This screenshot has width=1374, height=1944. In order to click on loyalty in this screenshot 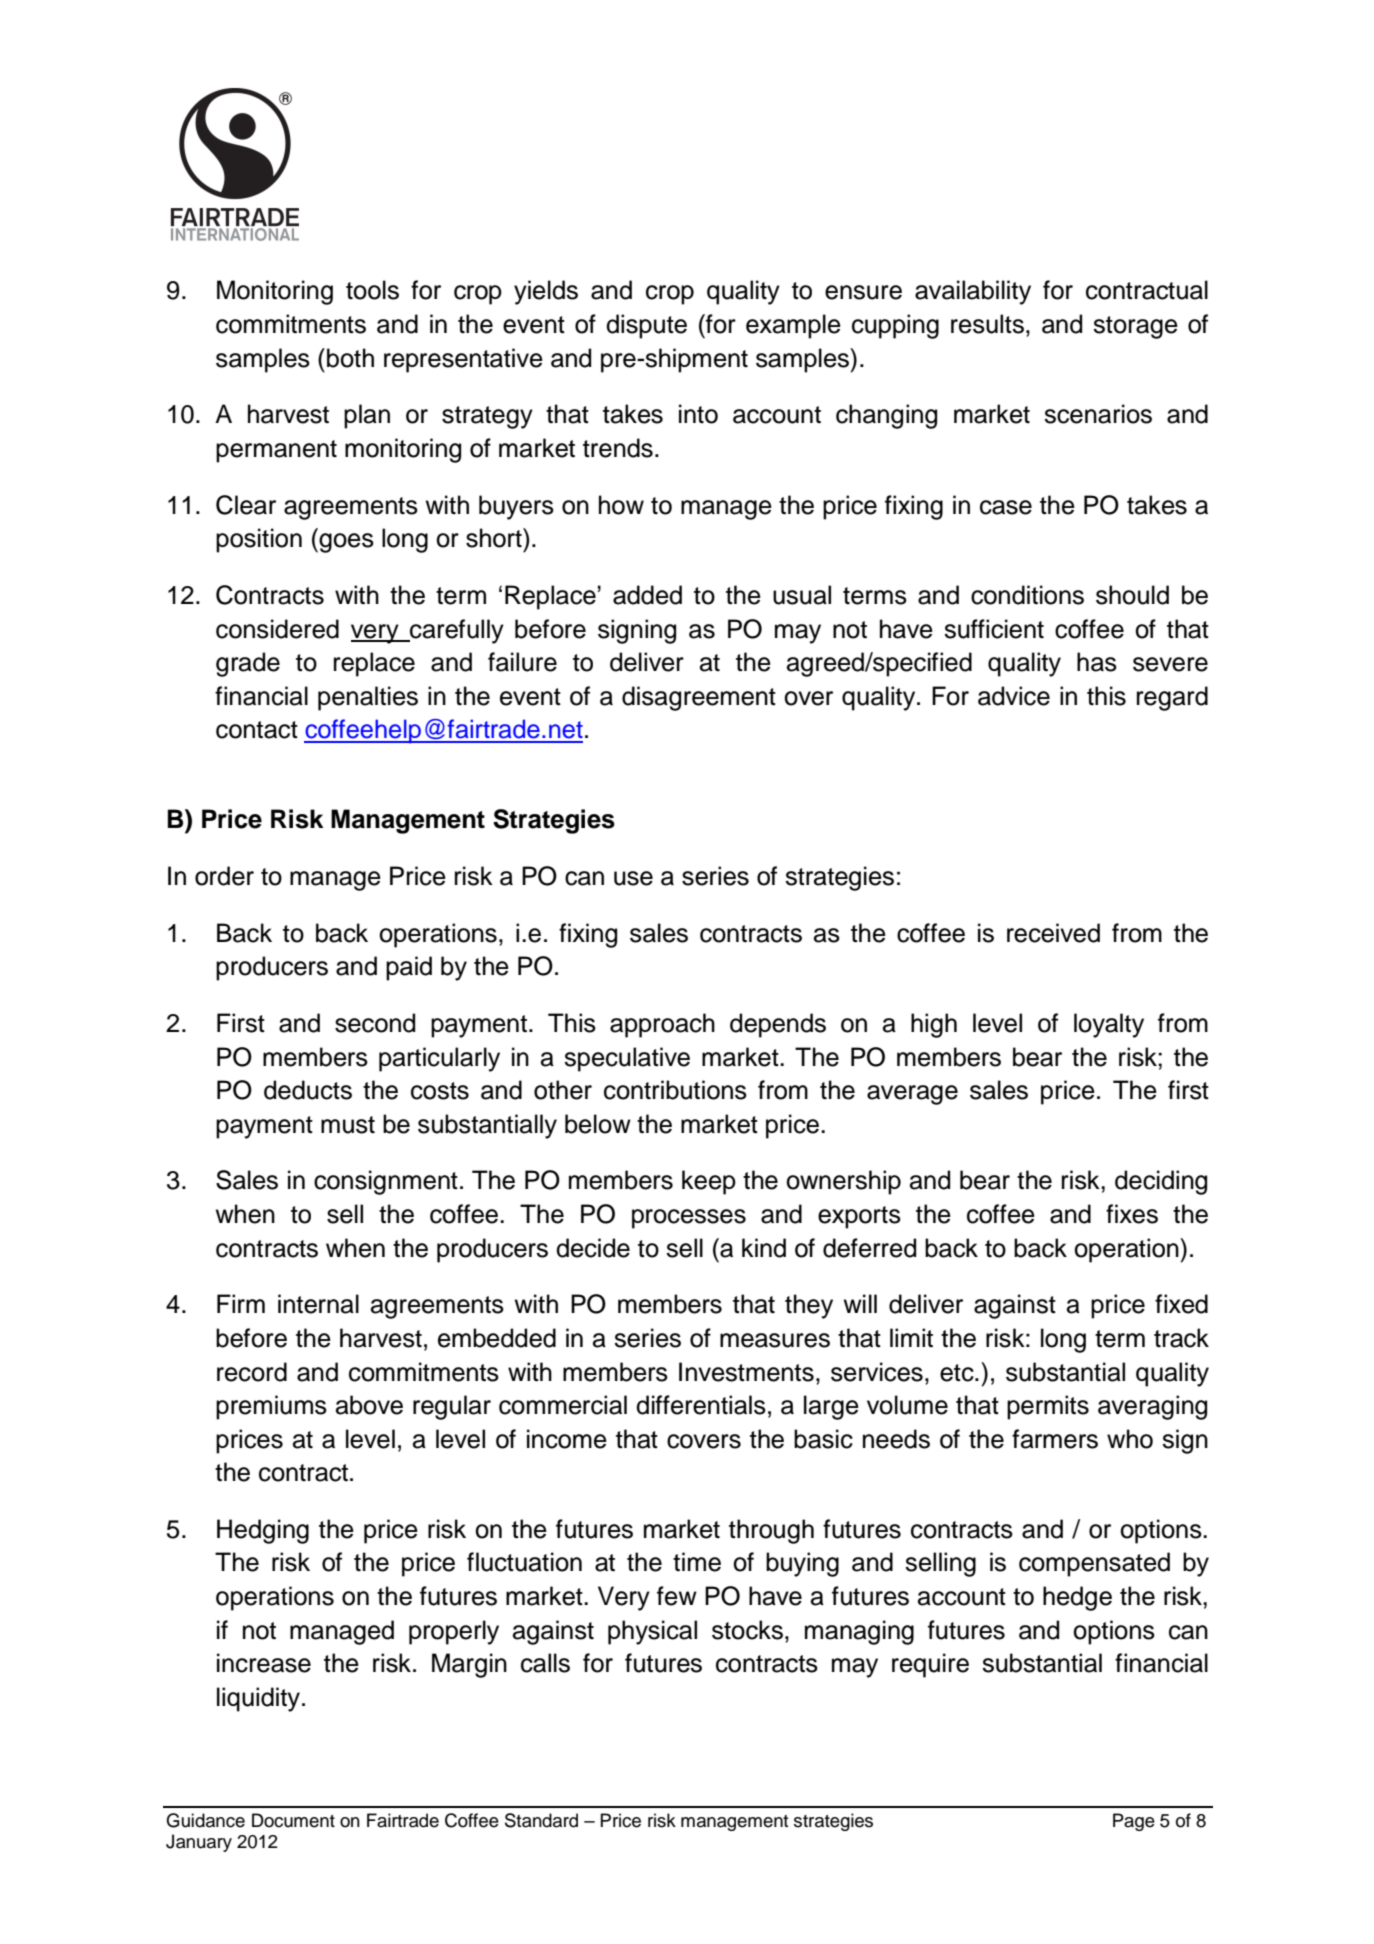, I will do `click(1109, 1025)`.
